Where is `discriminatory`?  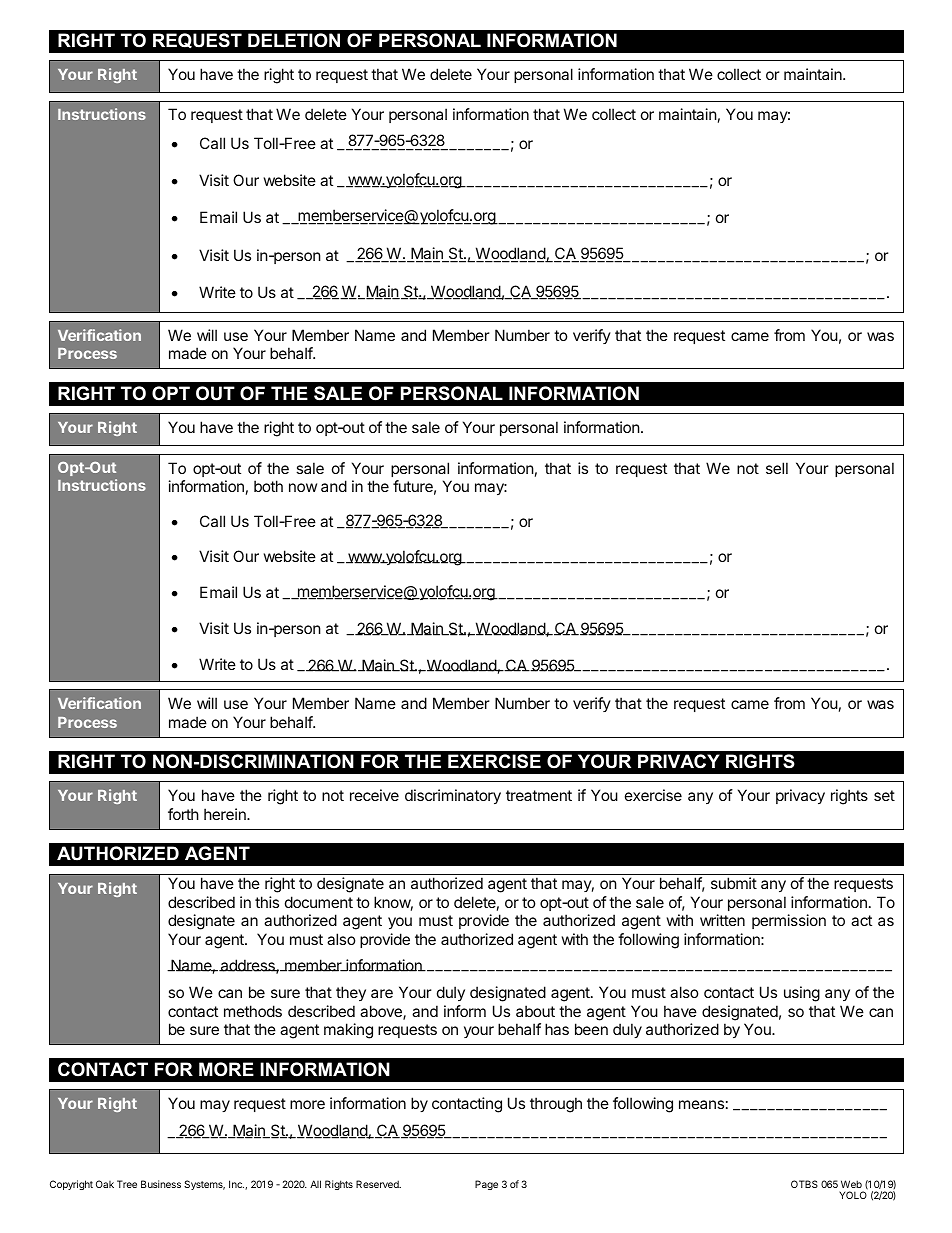 discriminatory is located at coordinates (453, 796).
